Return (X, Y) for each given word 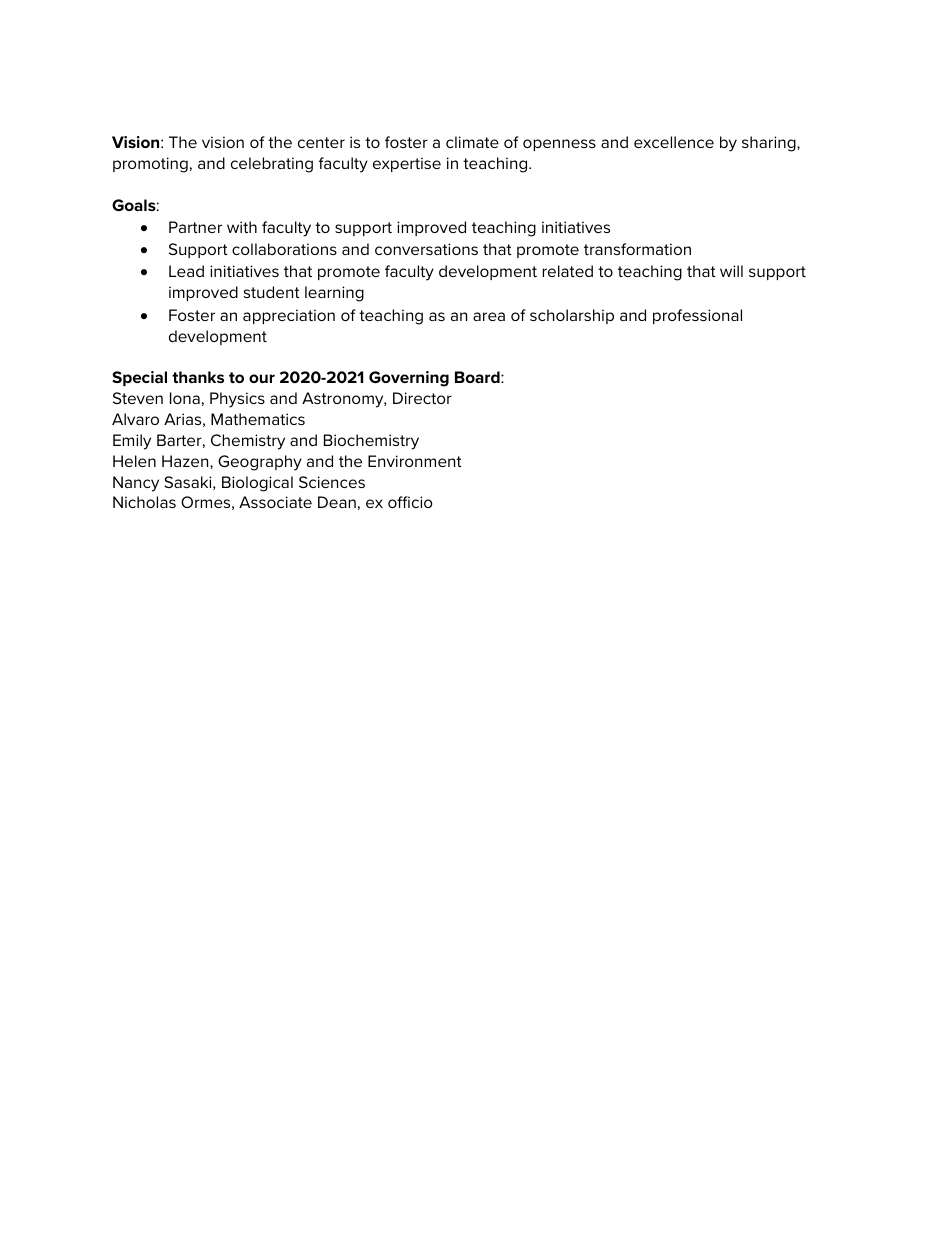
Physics (237, 400)
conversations (426, 249)
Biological (257, 484)
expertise (407, 164)
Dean (337, 502)
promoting (150, 165)
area (489, 316)
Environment (415, 461)
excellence (674, 142)
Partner (195, 227)
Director (422, 398)
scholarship (572, 316)
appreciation (289, 316)
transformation (637, 249)
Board (478, 377)
